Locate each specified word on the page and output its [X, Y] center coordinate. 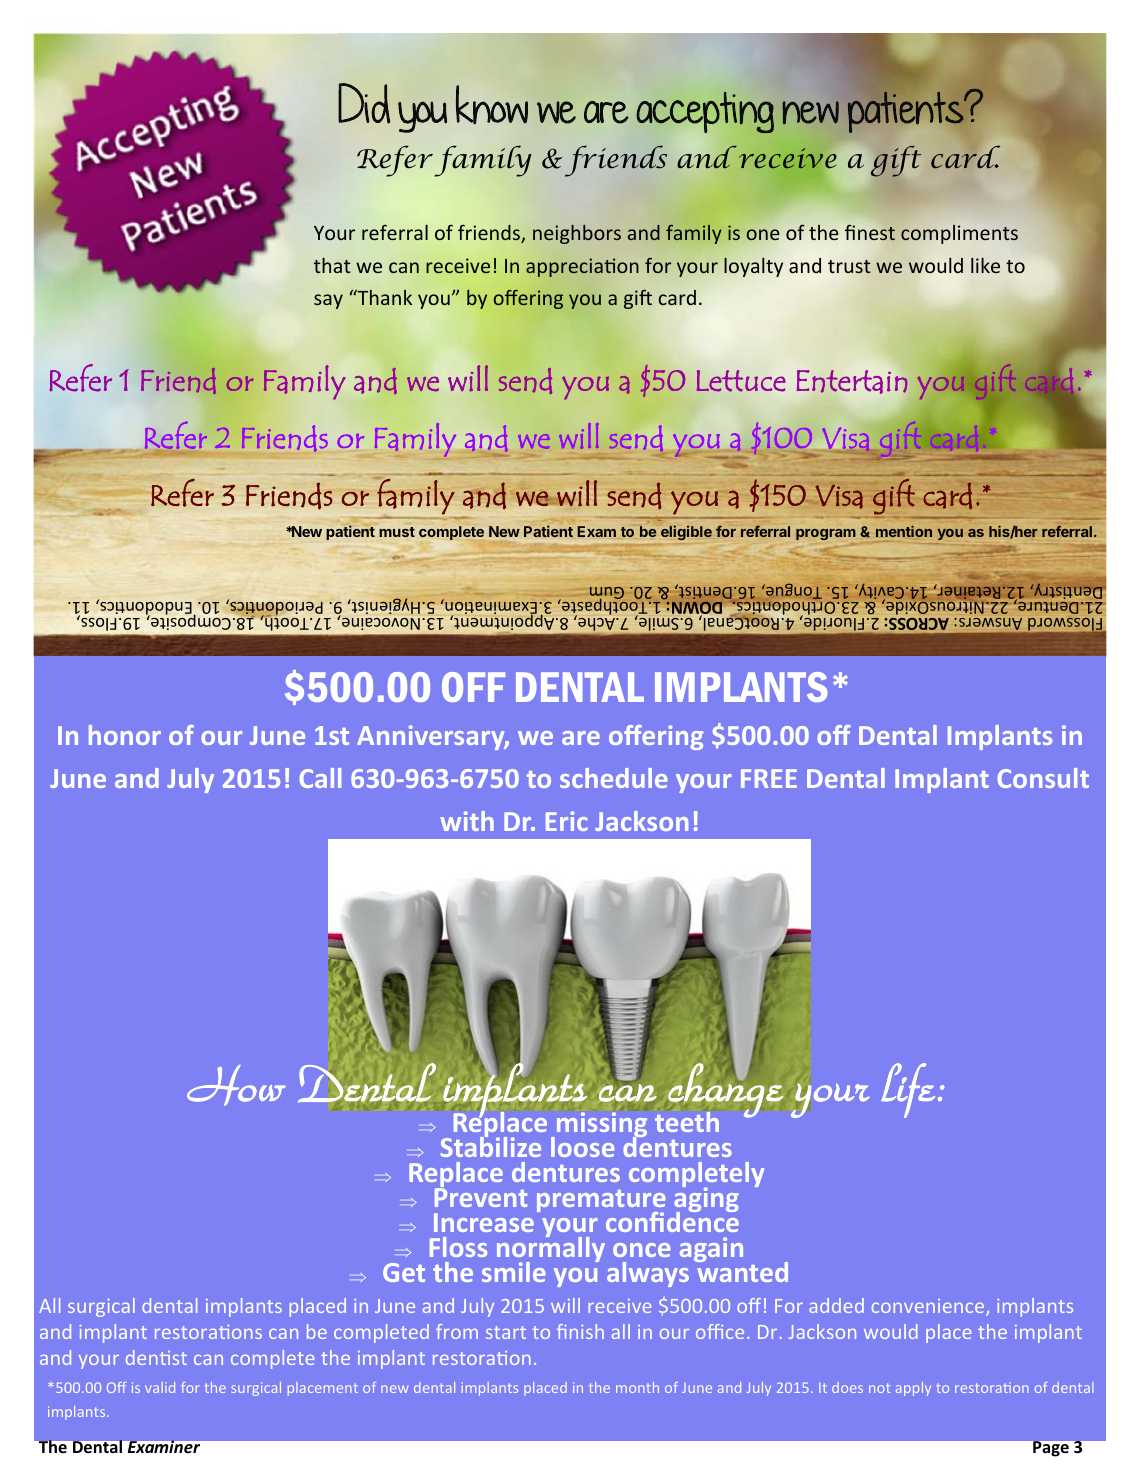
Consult [1043, 778]
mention [904, 531]
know [492, 104]
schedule [614, 778]
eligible [686, 532]
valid [160, 1387]
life [908, 1090]
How [236, 1085]
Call [320, 778]
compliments [959, 234]
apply [913, 1389]
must [397, 532]
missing [602, 1125]
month [637, 1387]
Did [364, 103]
